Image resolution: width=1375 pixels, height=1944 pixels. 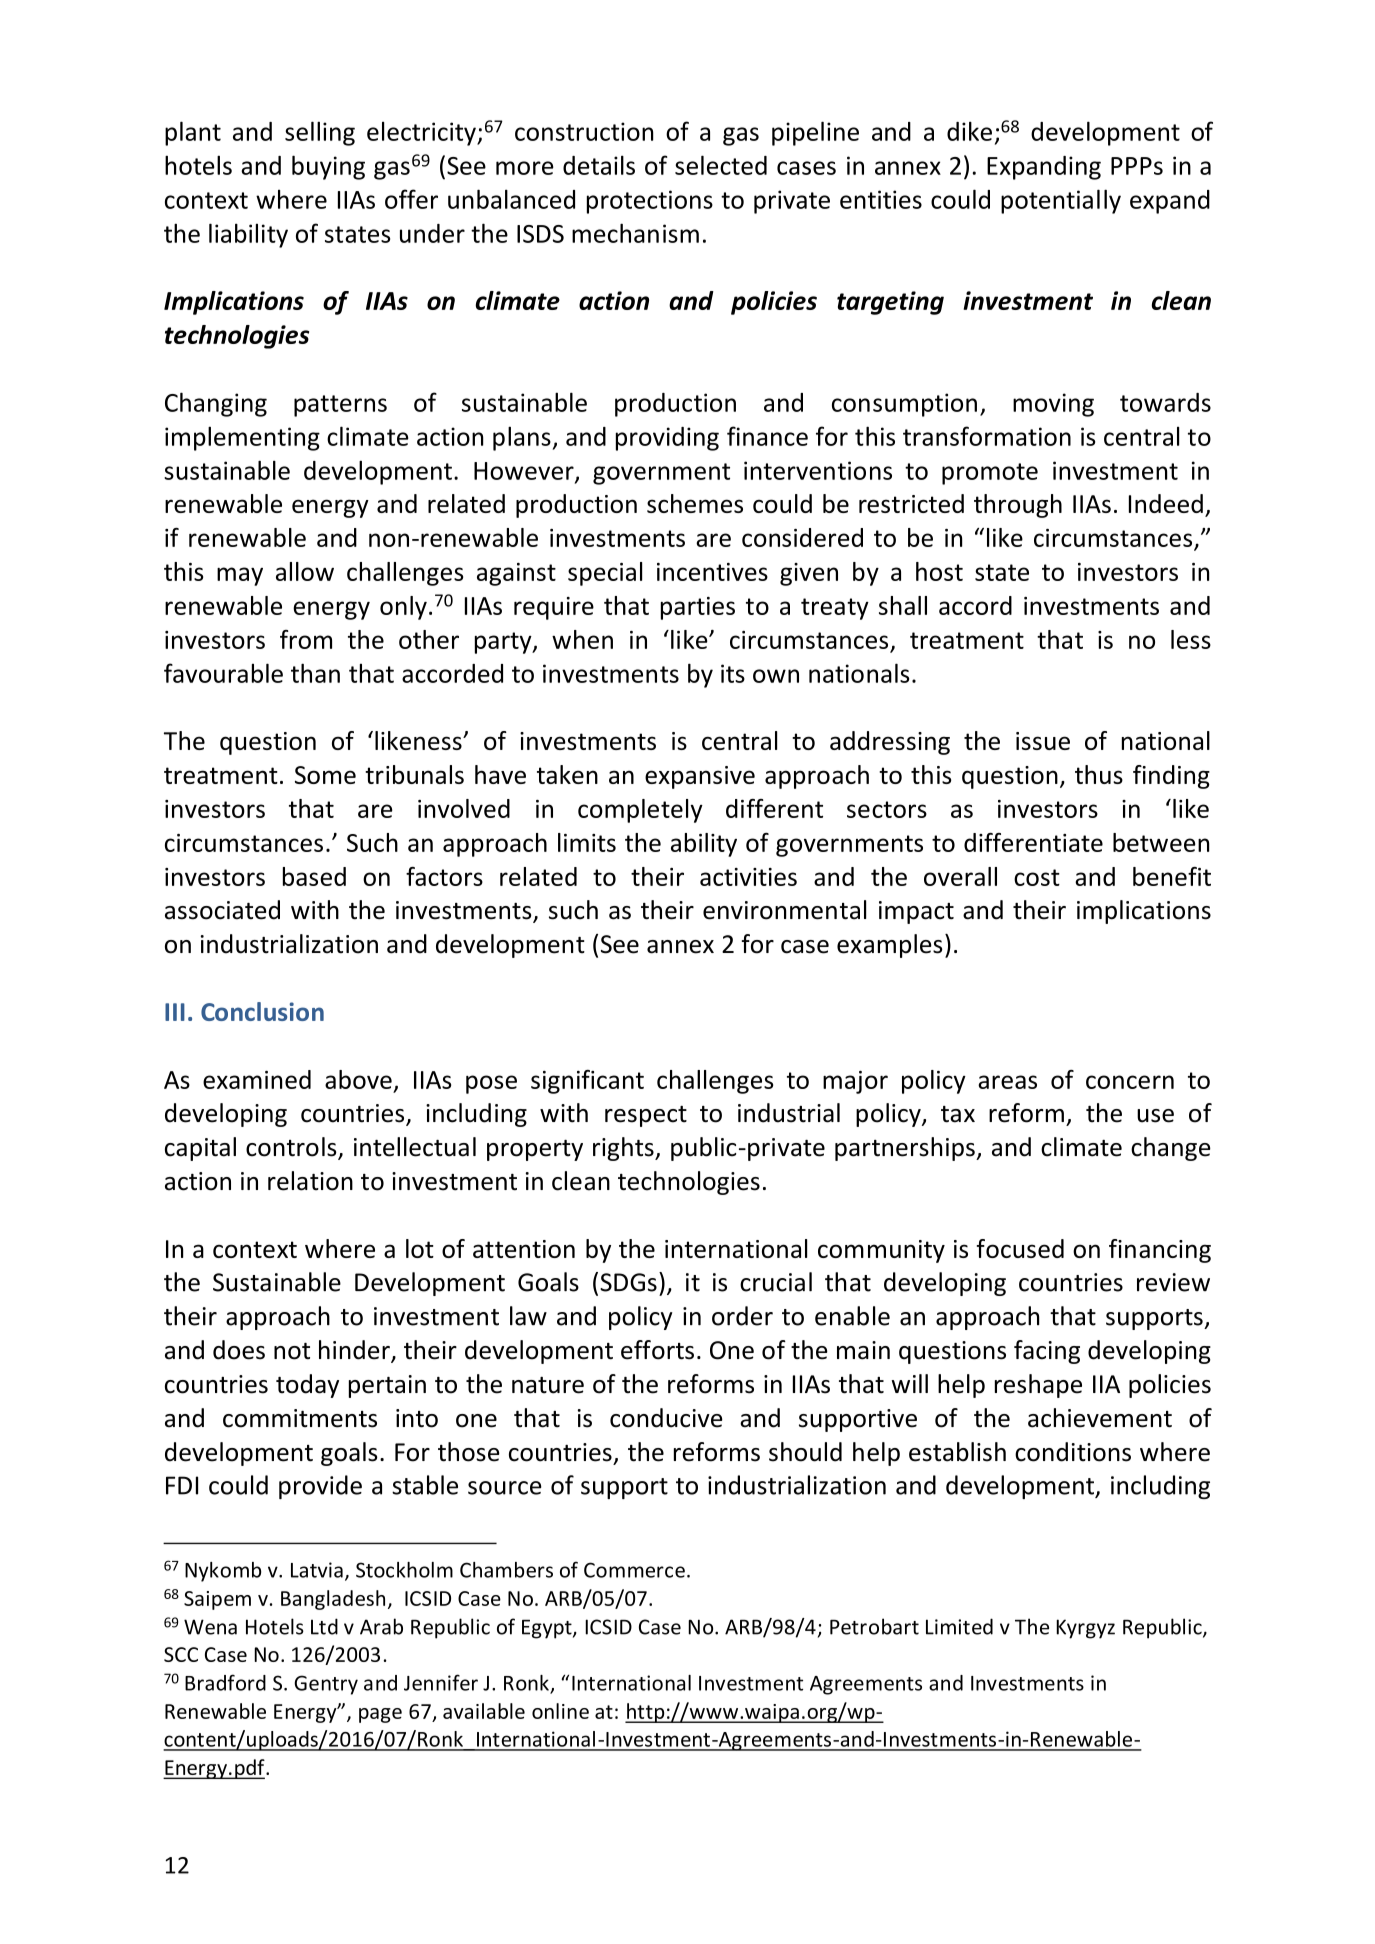 I want to click on buying, so click(x=328, y=167).
